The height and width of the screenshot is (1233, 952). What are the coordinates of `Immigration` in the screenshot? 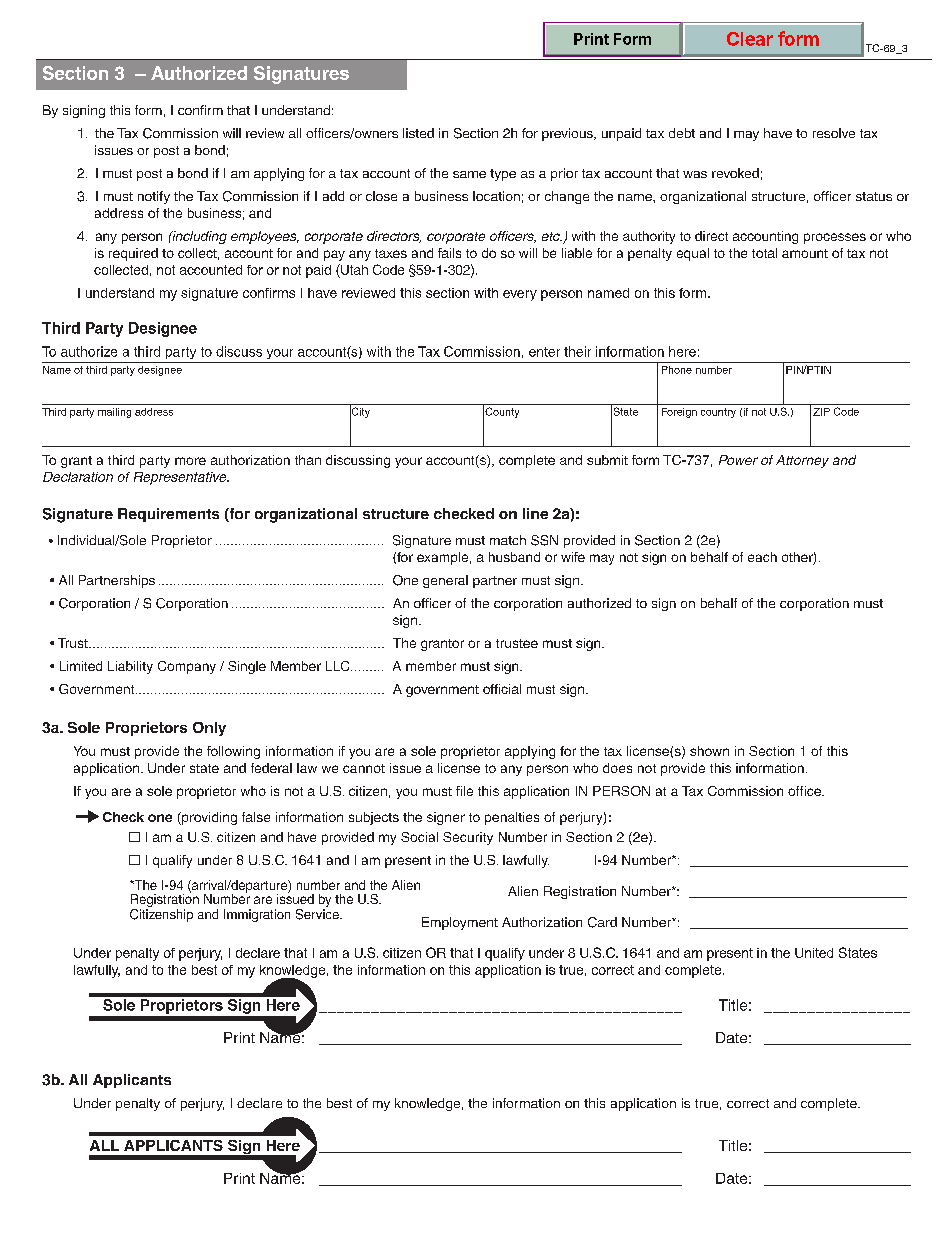 It's located at (257, 915).
